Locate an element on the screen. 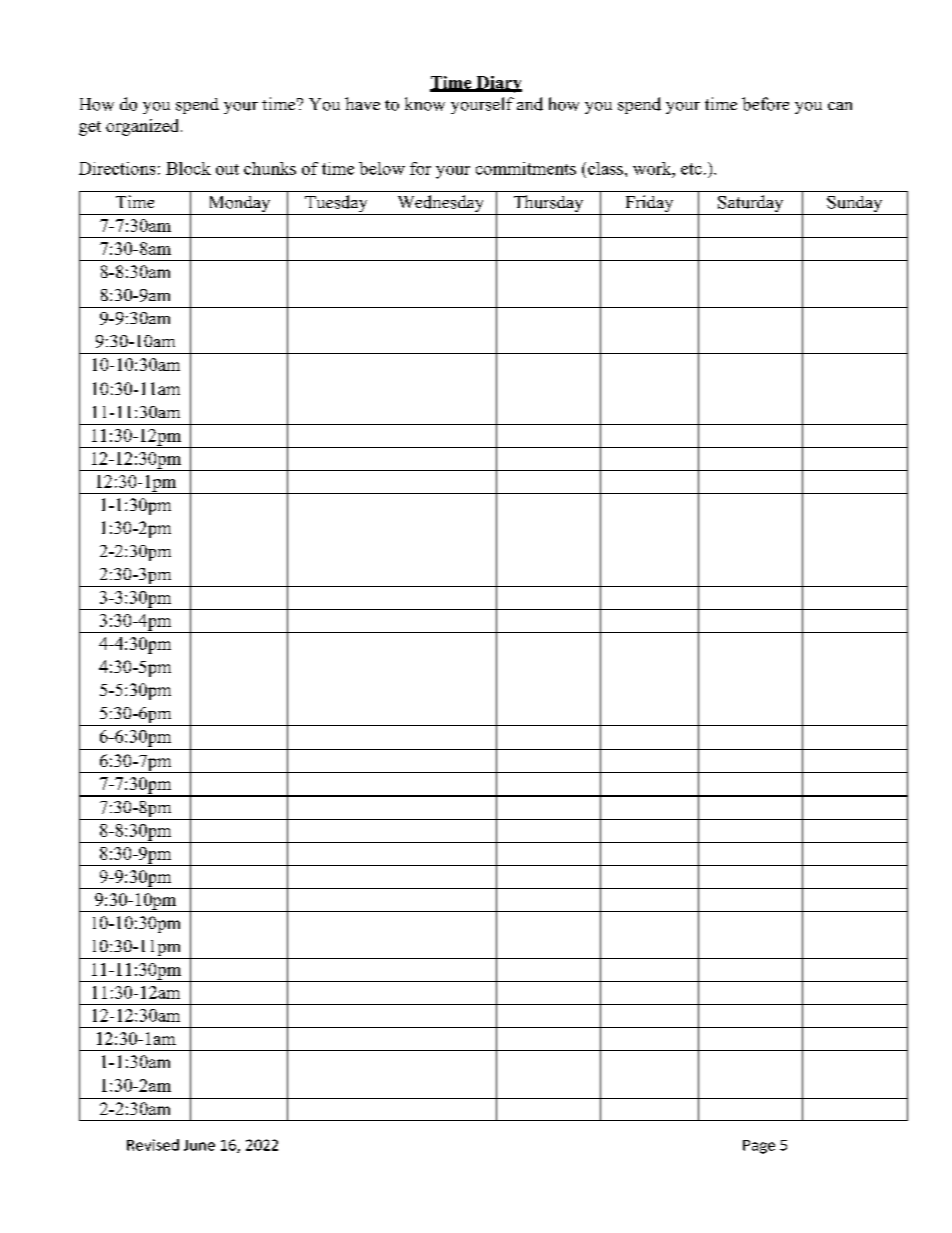 The width and height of the screenshot is (952, 1233). Wednesday is located at coordinates (440, 205).
